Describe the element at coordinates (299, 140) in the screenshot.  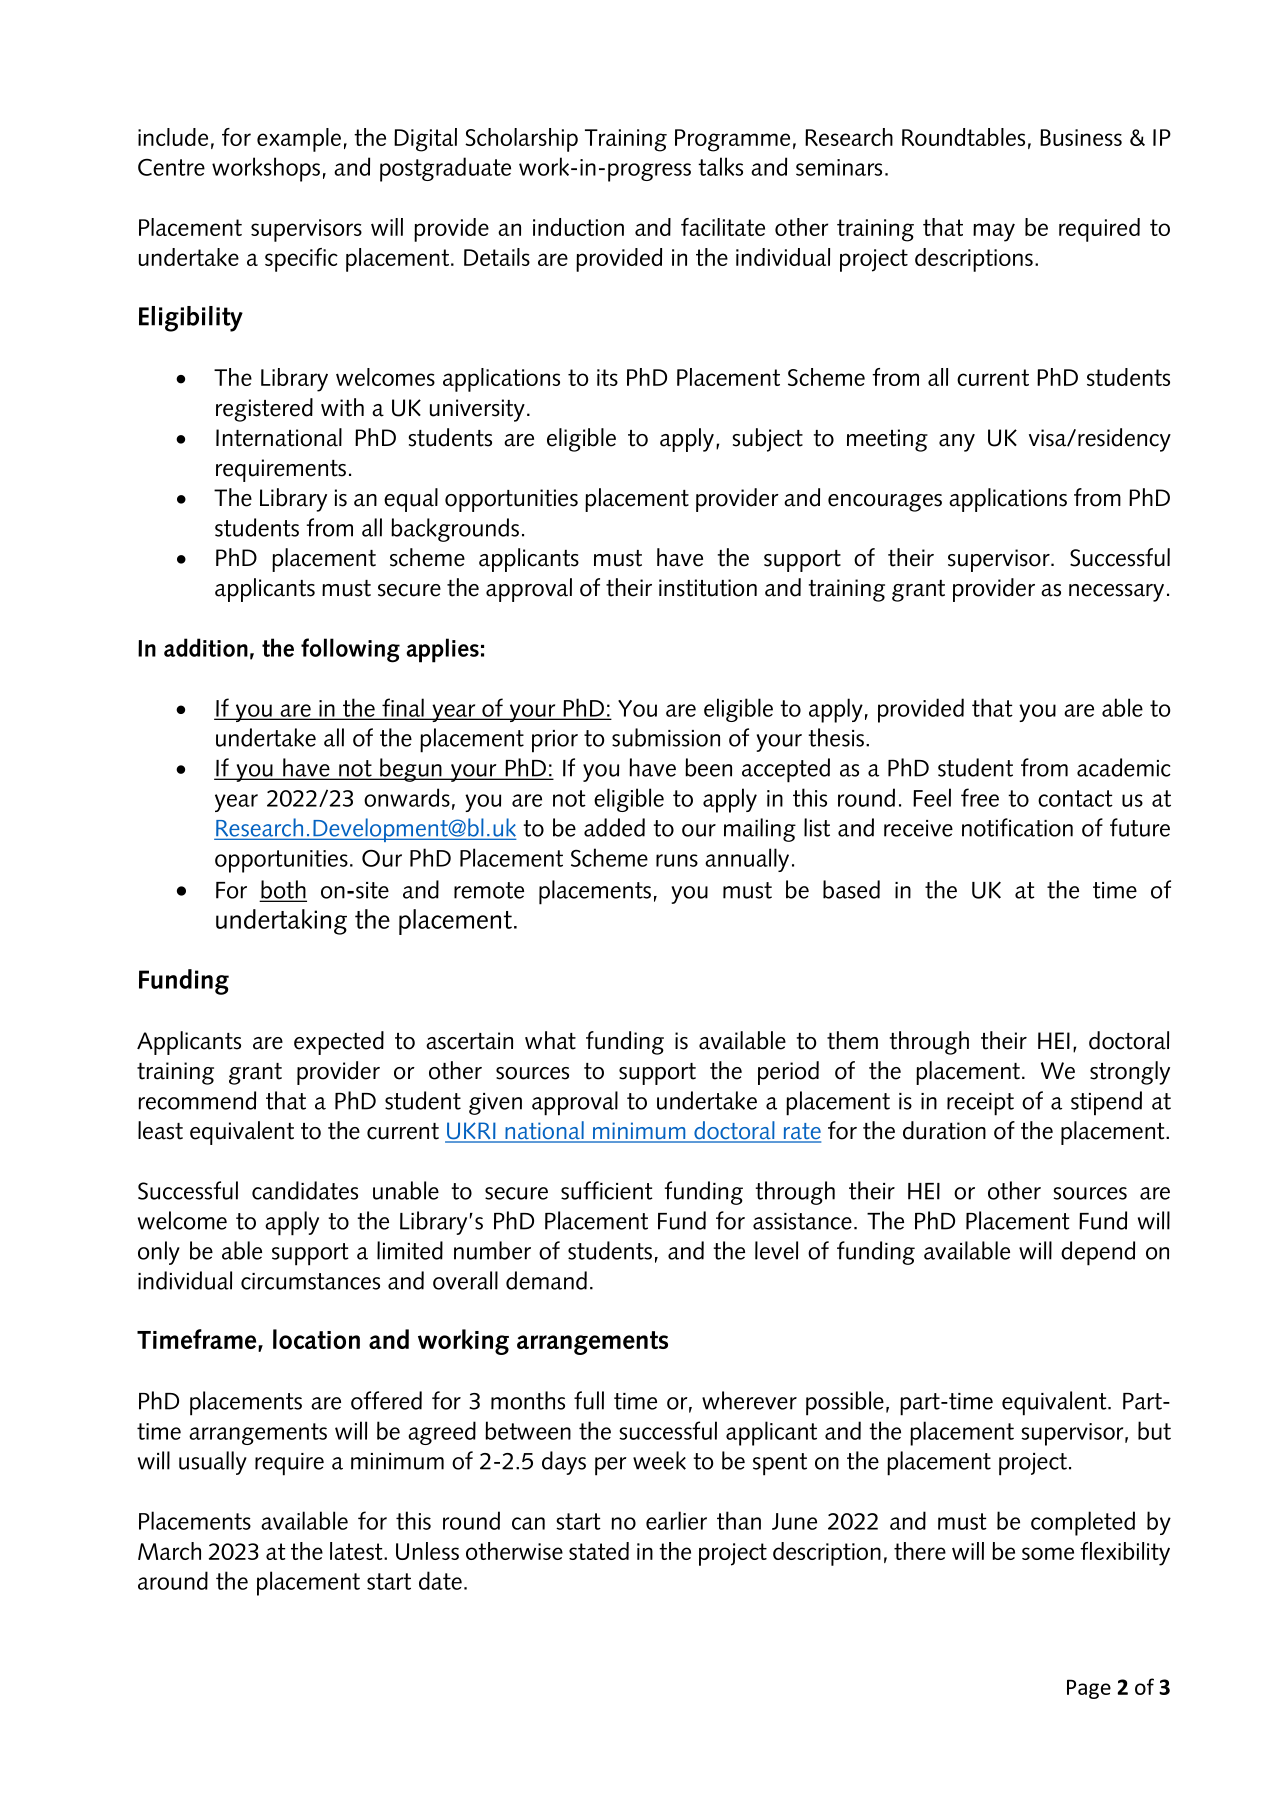
I see `example` at that location.
